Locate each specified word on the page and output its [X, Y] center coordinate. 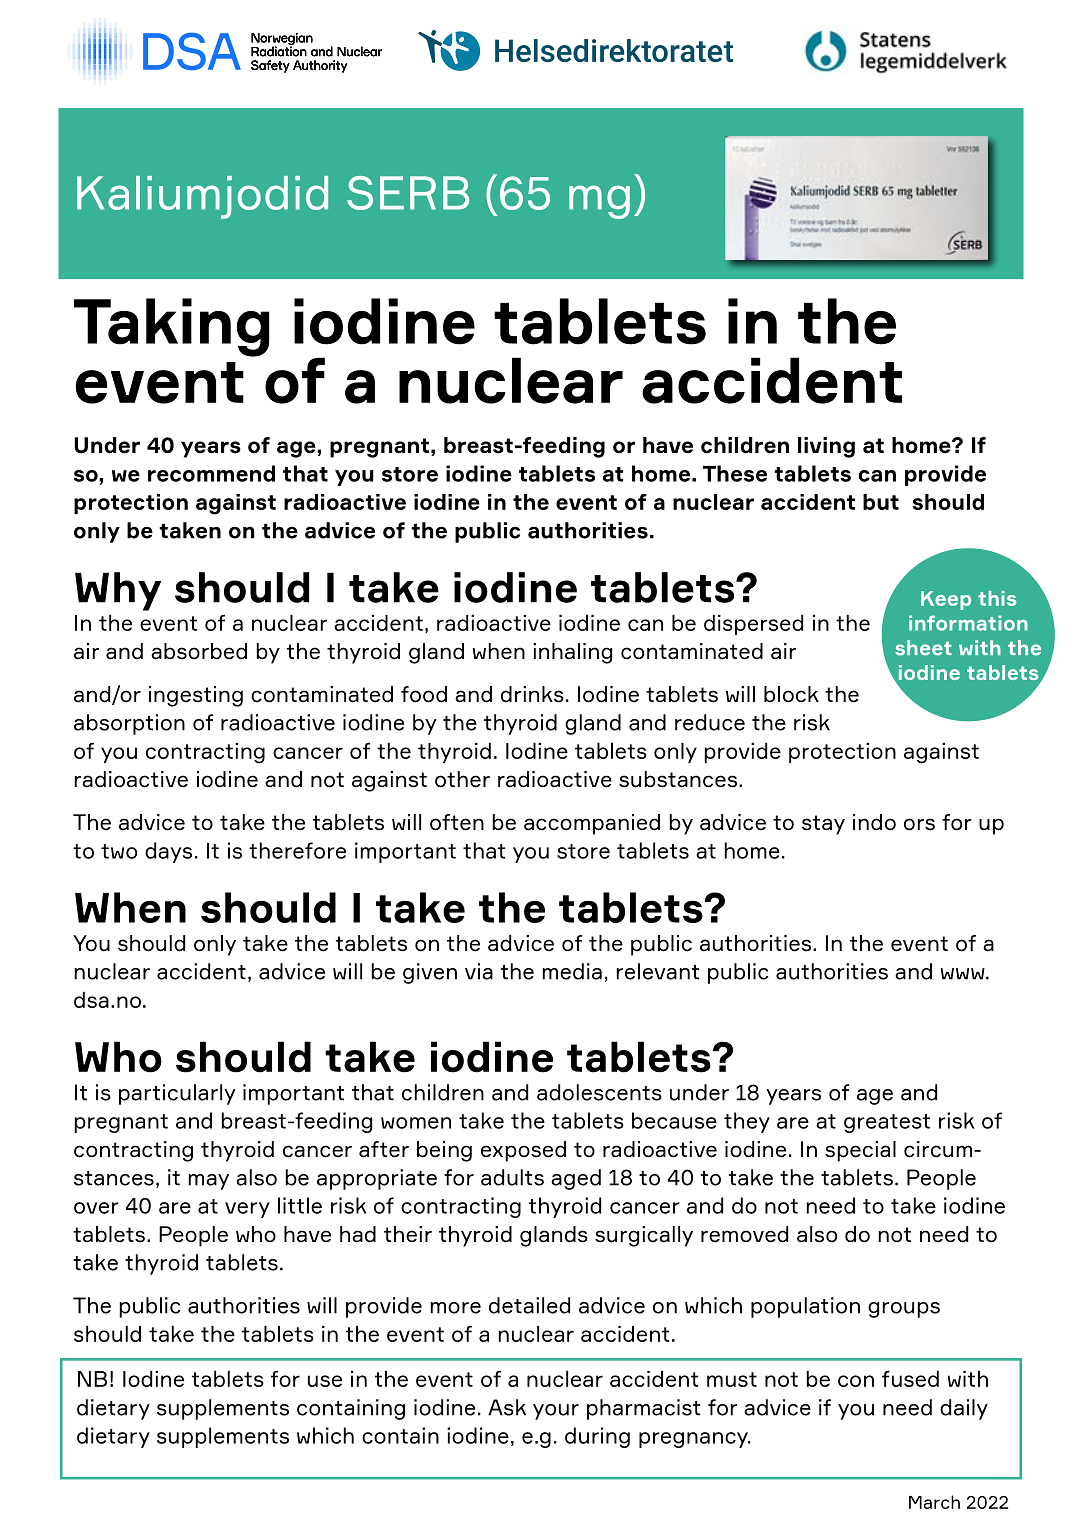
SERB [408, 193]
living [826, 447]
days [168, 852]
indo [874, 822]
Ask [507, 1407]
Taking [172, 327]
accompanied [592, 824]
